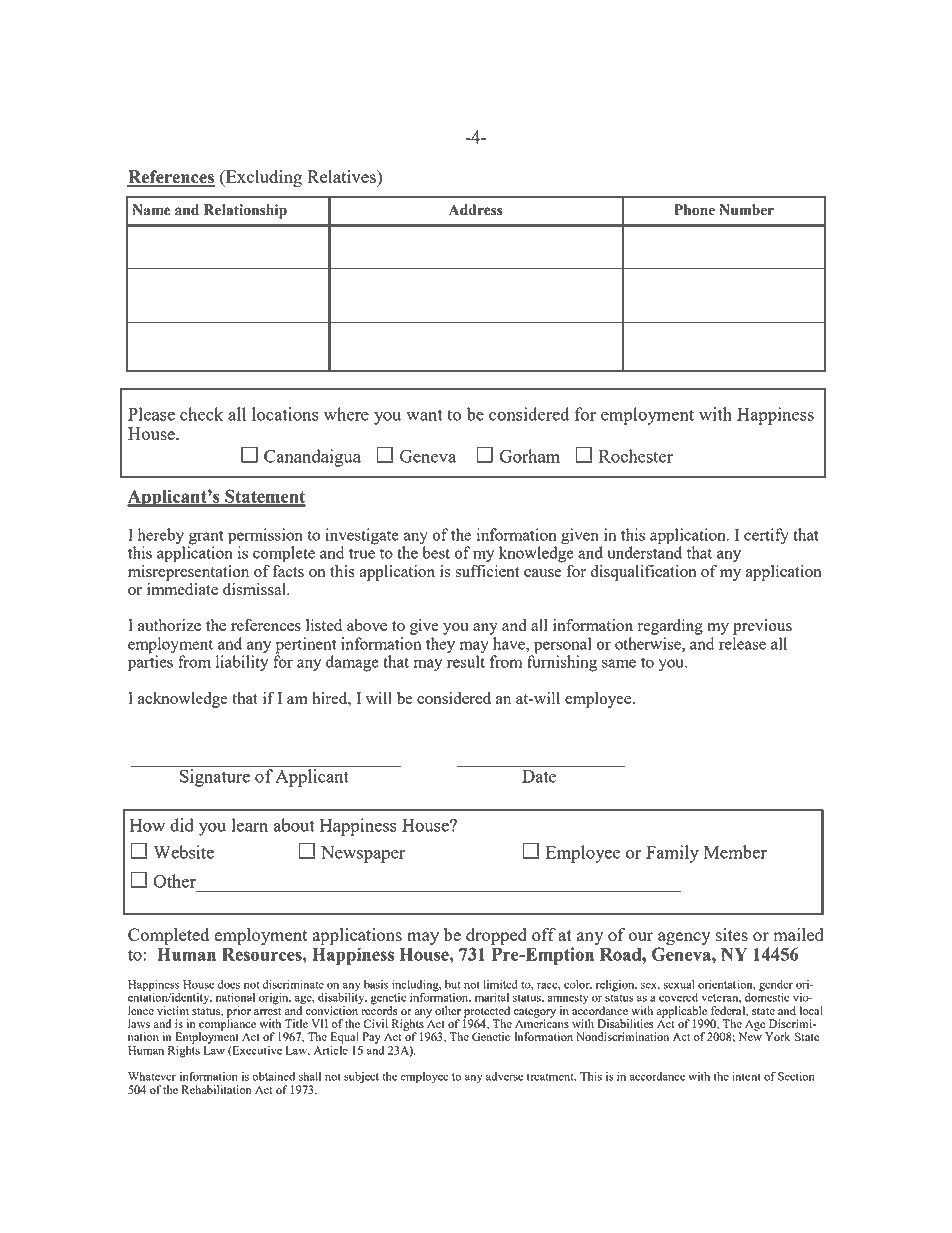 The height and width of the screenshot is (1233, 952). What do you see at coordinates (440, 645) in the screenshot?
I see `they` at bounding box center [440, 645].
